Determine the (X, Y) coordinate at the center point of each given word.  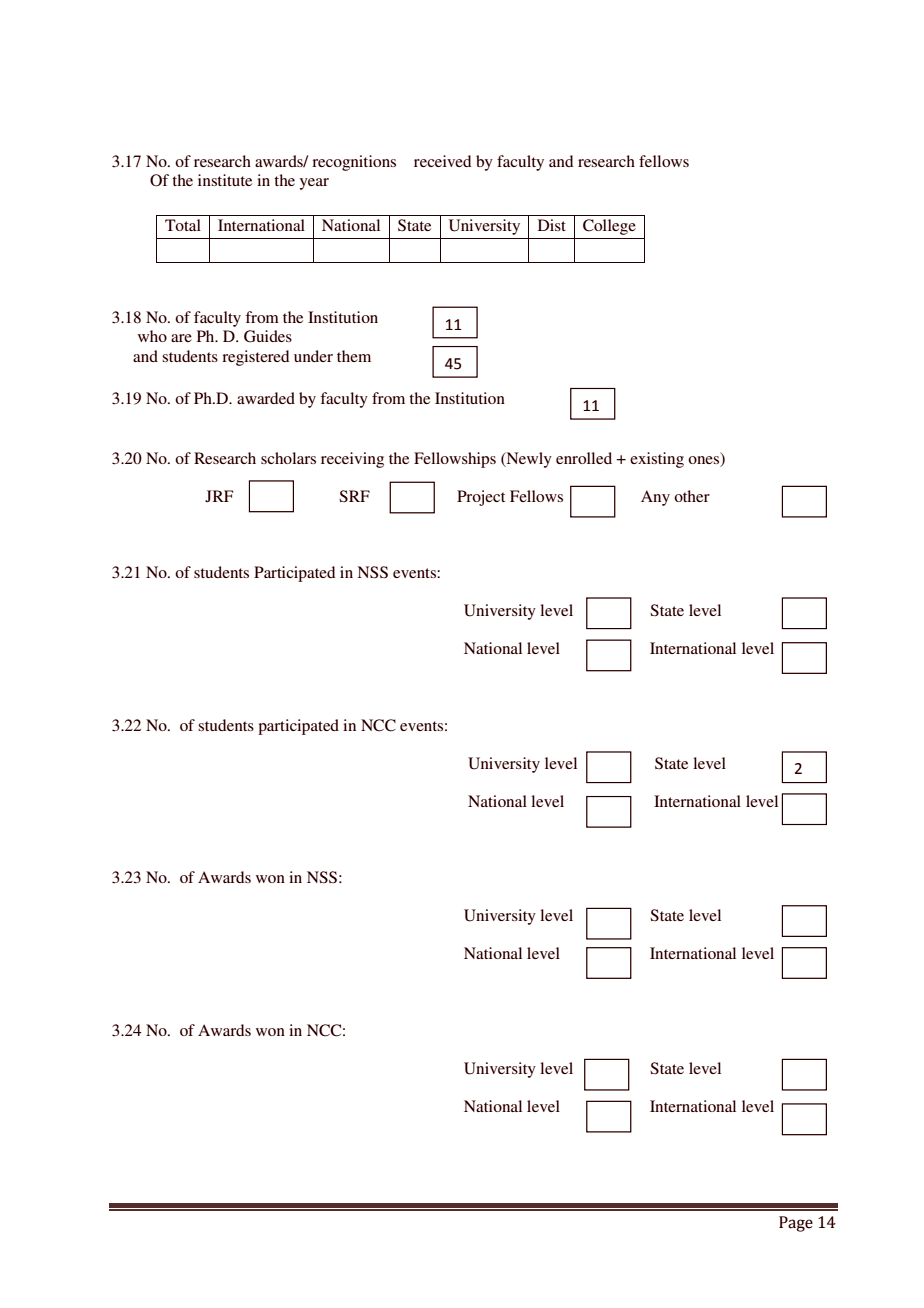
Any (655, 498)
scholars (288, 458)
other (692, 496)
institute (225, 180)
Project (481, 498)
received (443, 161)
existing (657, 460)
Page (796, 1224)
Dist (552, 225)
